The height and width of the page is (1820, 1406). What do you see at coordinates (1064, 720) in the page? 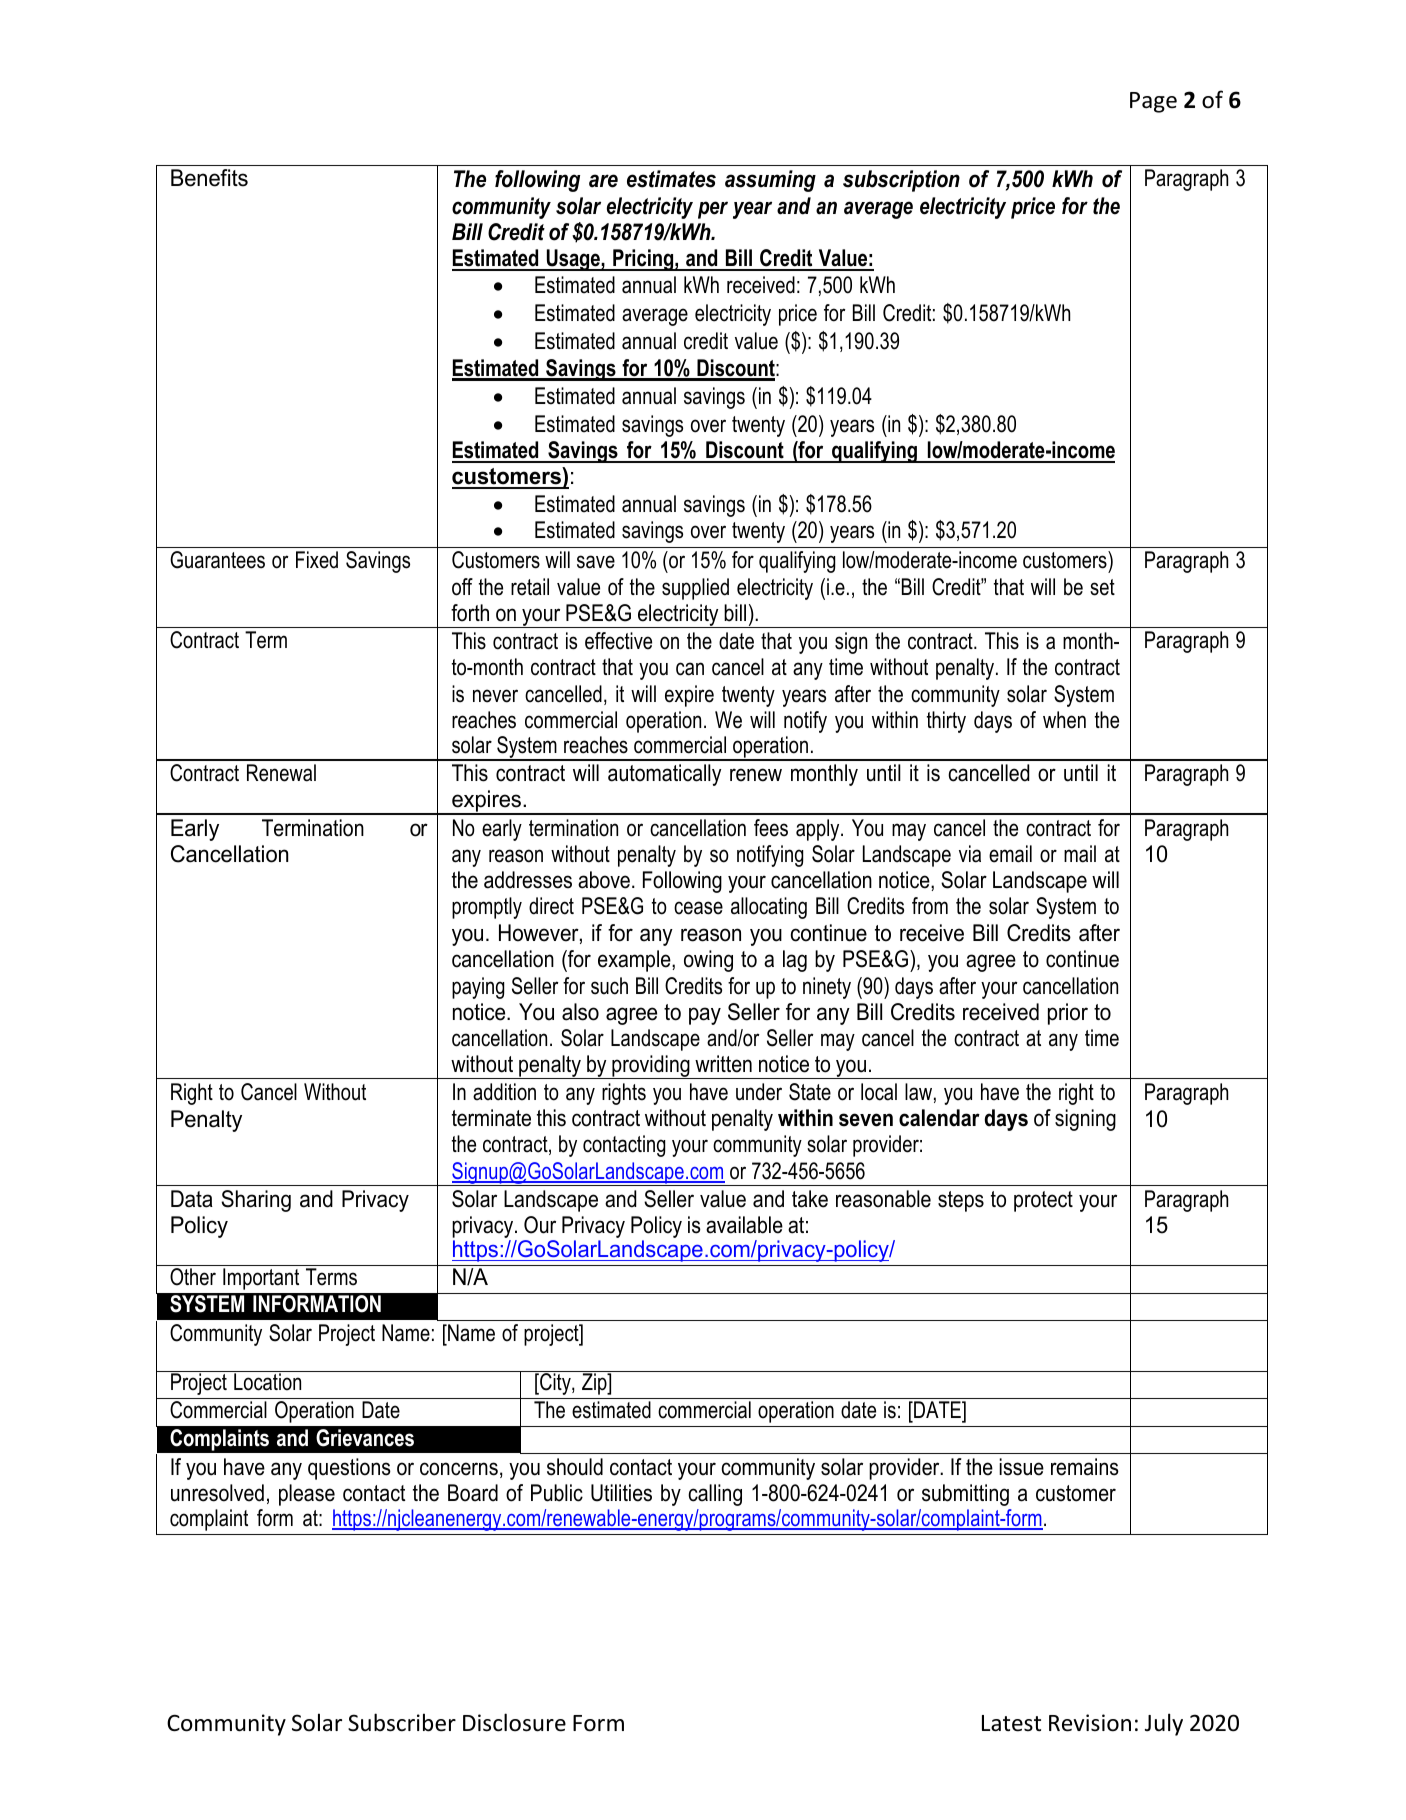
I see `when` at bounding box center [1064, 720].
